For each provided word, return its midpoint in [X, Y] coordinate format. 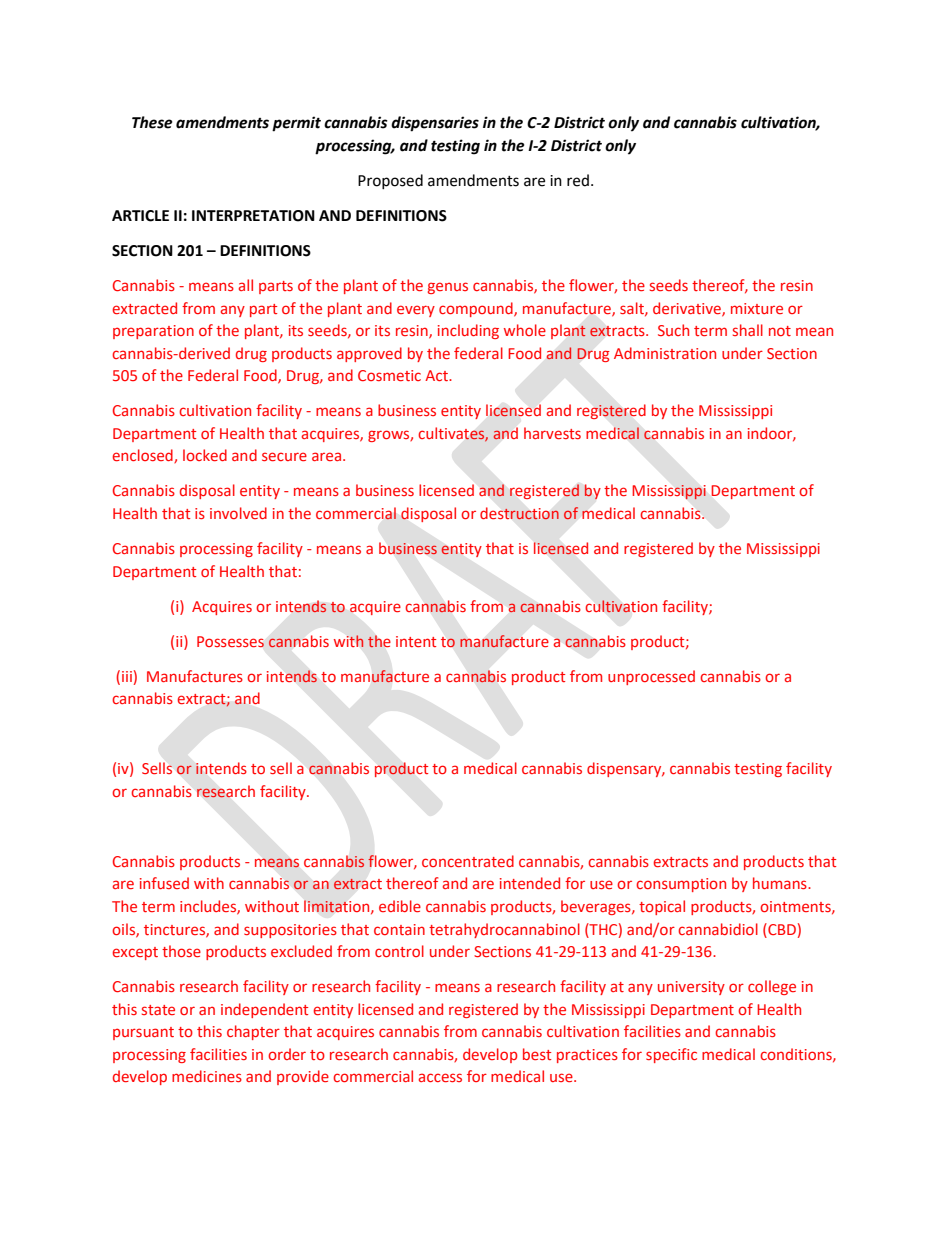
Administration [665, 353]
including [468, 331]
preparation [153, 332]
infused [164, 883]
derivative [688, 309]
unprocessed [651, 677]
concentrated [468, 861]
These [152, 122]
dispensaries [435, 124]
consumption [681, 885]
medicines [207, 1076]
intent [416, 641]
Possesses [230, 641]
